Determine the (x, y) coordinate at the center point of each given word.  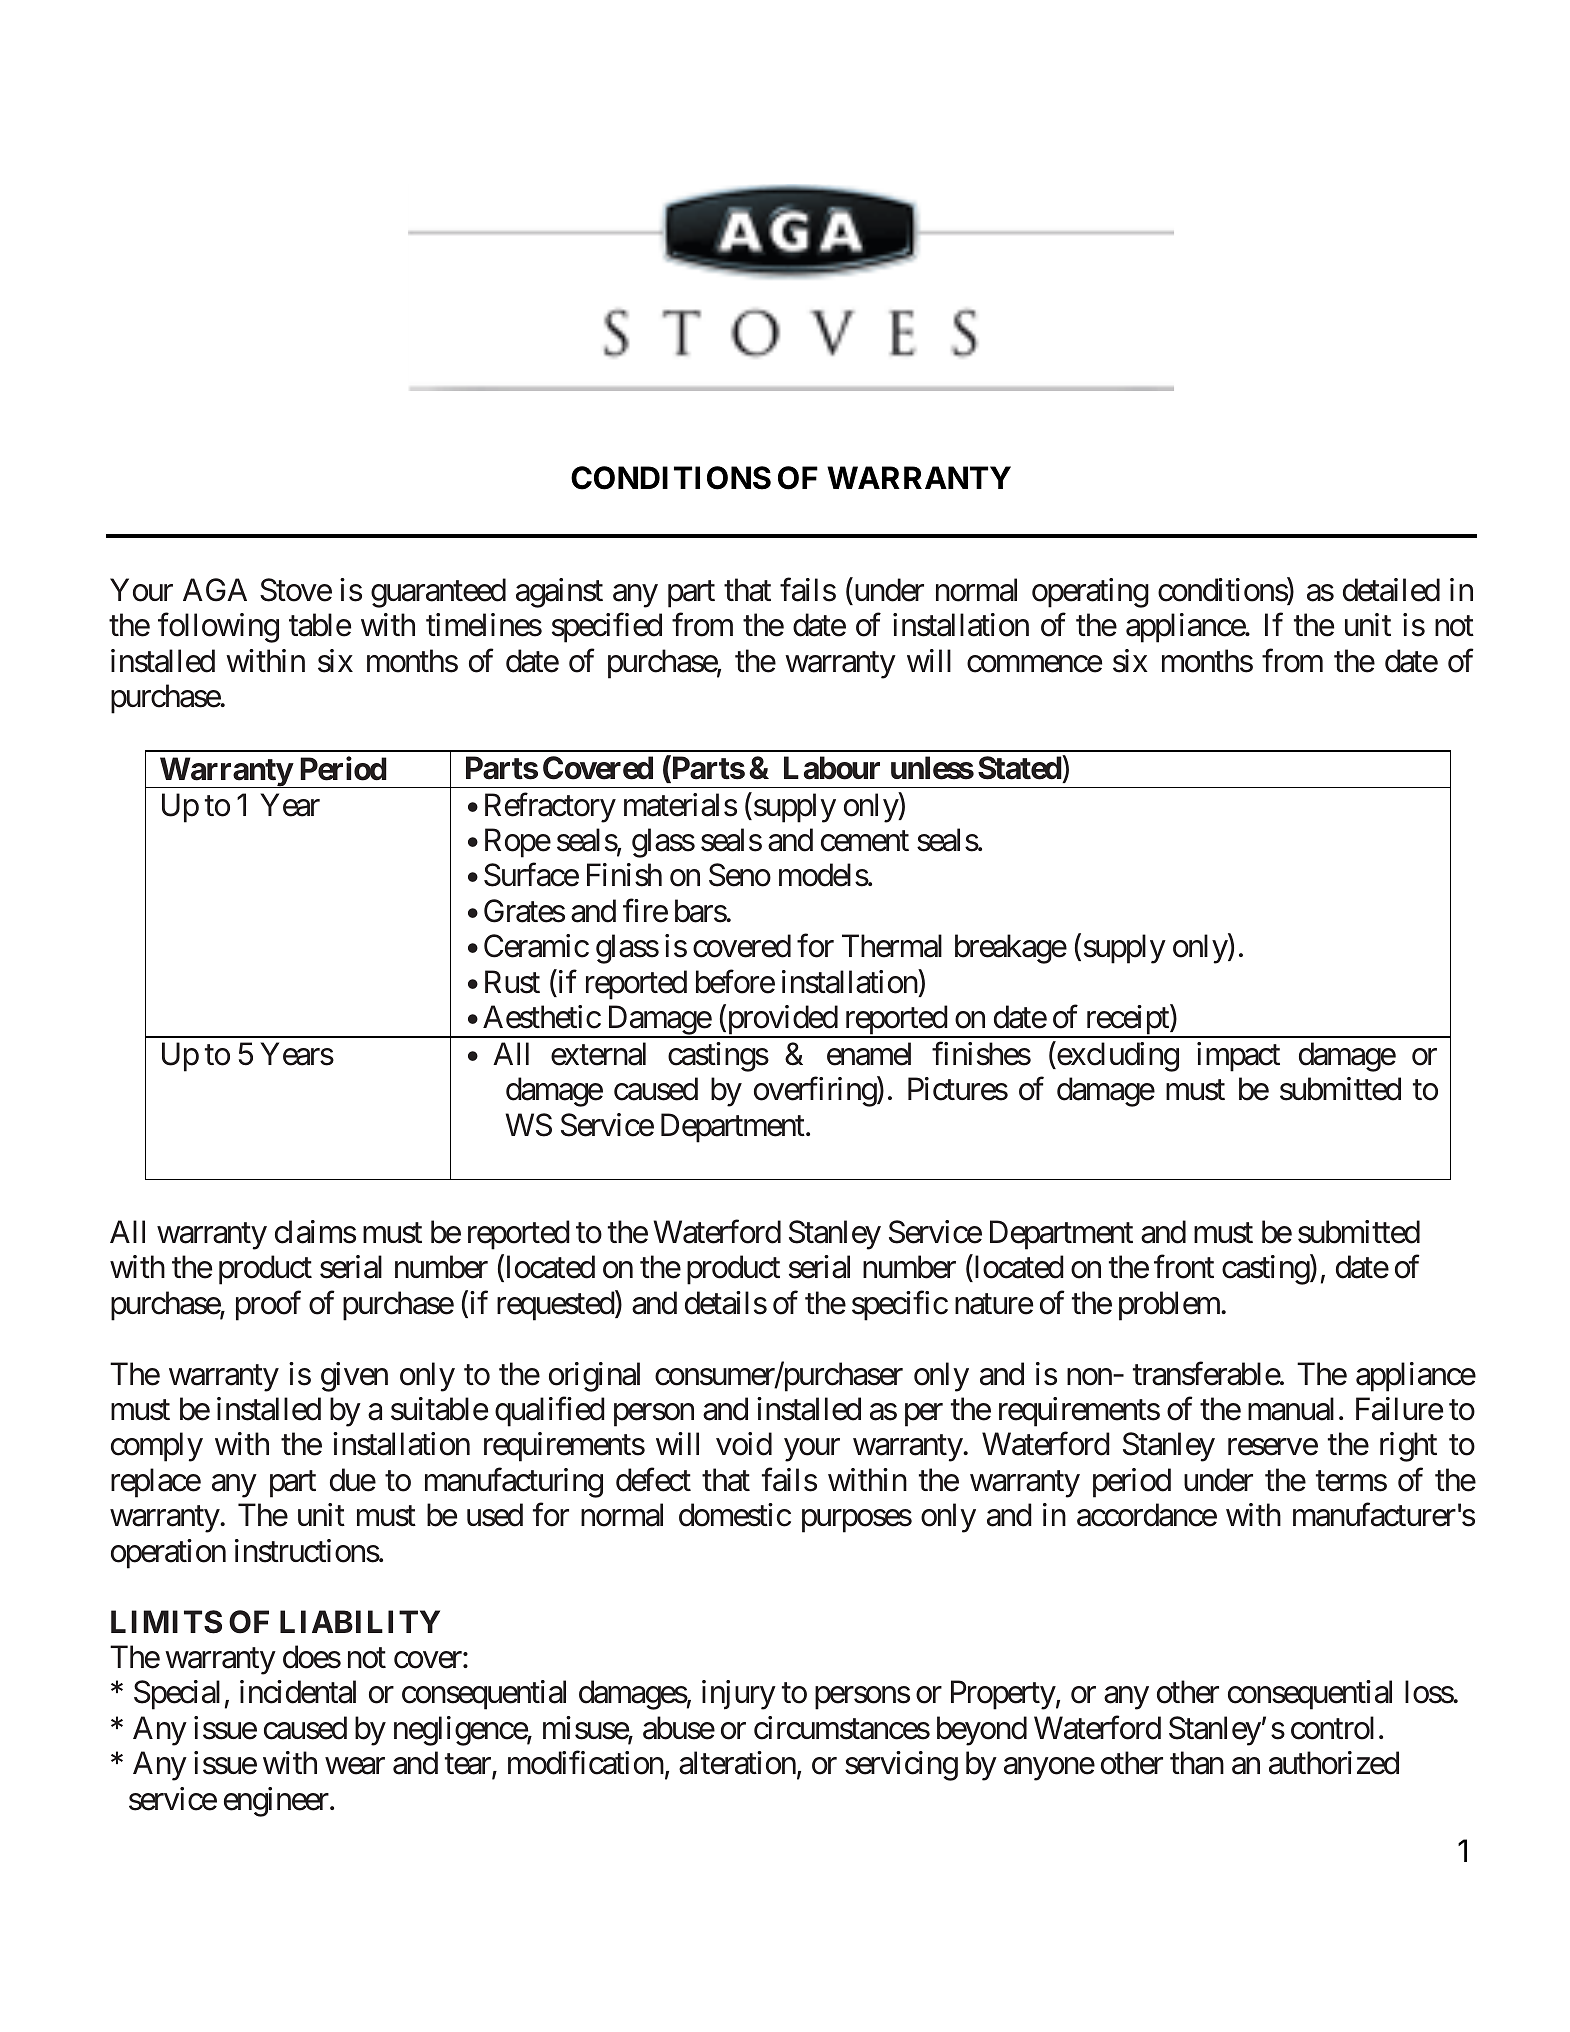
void (744, 1444)
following (218, 628)
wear (355, 1766)
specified (607, 628)
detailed (1391, 590)
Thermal (892, 946)
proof (268, 1306)
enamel (869, 1054)
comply (157, 1447)
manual (1291, 1409)
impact (1238, 1057)
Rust (512, 982)
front (1184, 1267)
